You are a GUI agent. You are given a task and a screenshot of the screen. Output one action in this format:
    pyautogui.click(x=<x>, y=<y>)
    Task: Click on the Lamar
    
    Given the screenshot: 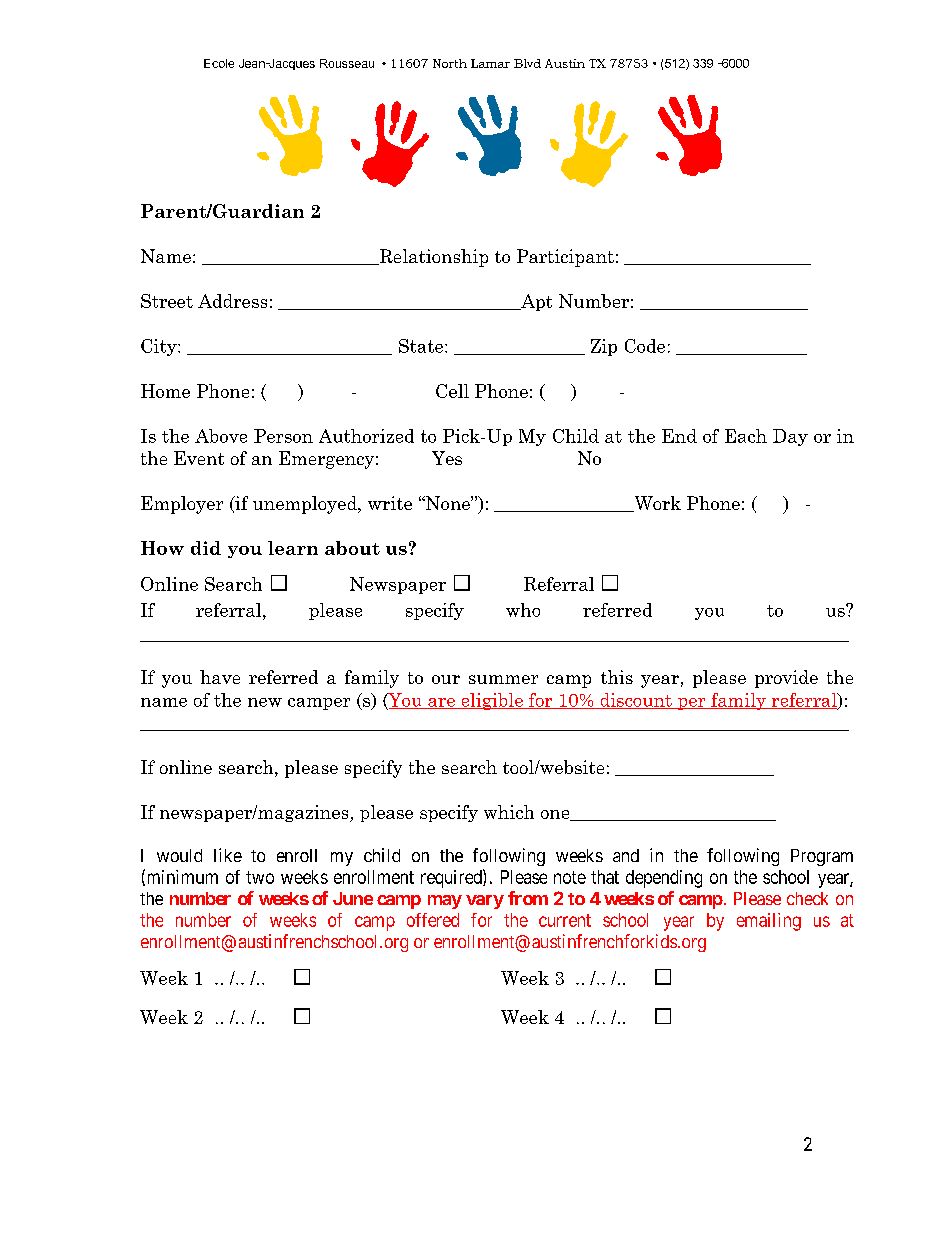 What is the action you would take?
    pyautogui.click(x=490, y=63)
